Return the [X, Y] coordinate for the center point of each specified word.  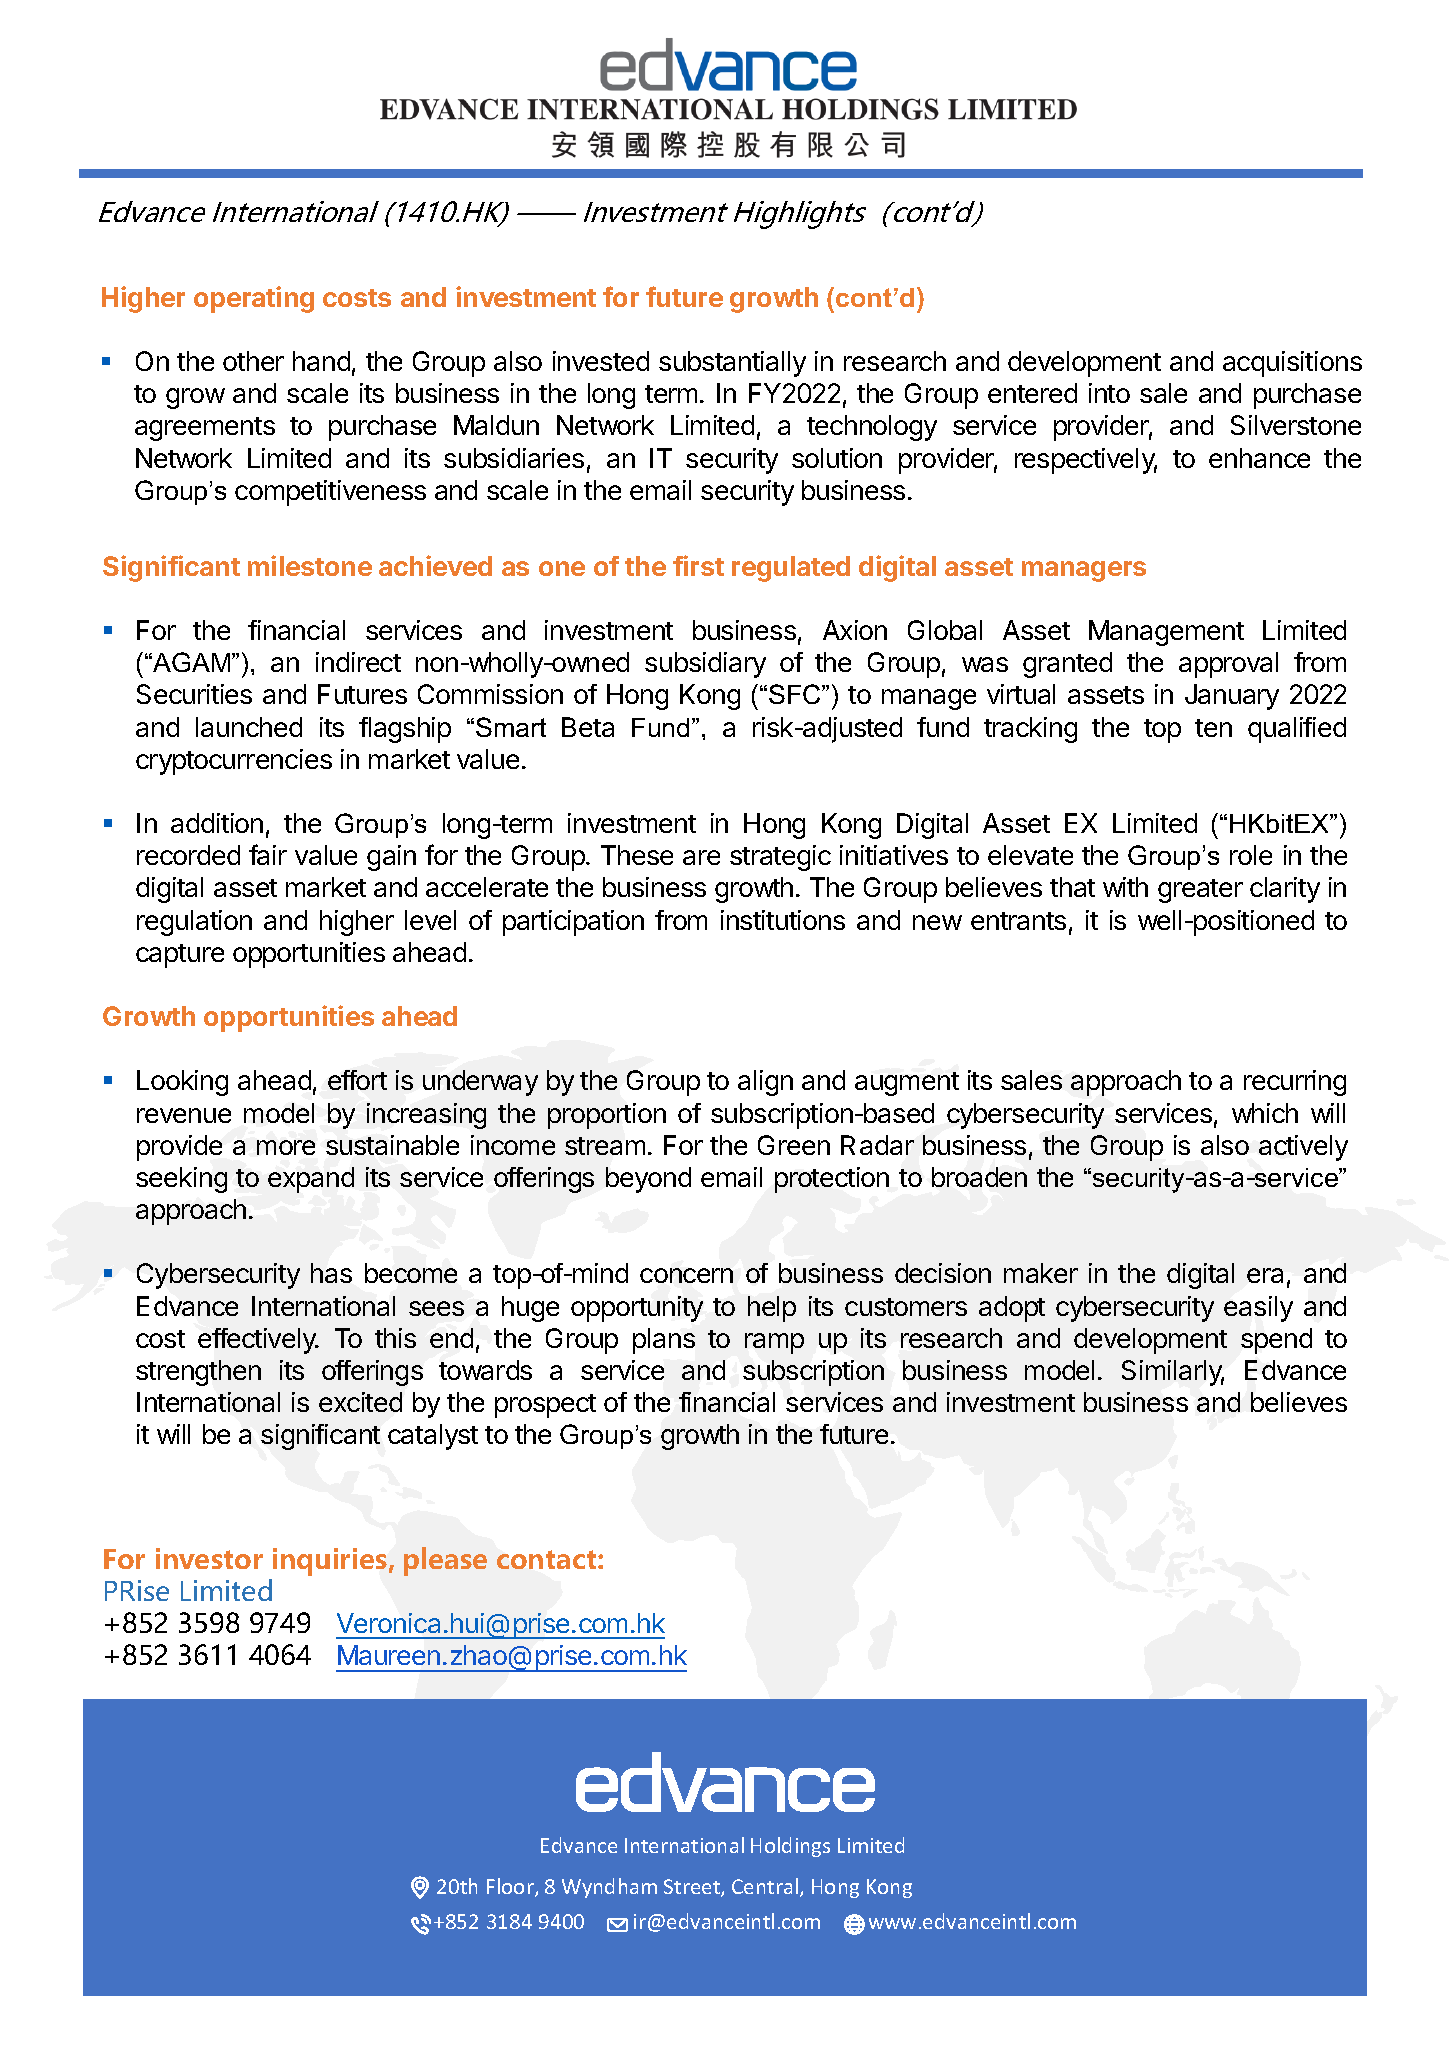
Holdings [790, 1847]
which [1265, 1113]
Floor [511, 1887]
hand [321, 361]
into [1109, 393]
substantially [732, 364]
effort [357, 1080]
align [765, 1083]
